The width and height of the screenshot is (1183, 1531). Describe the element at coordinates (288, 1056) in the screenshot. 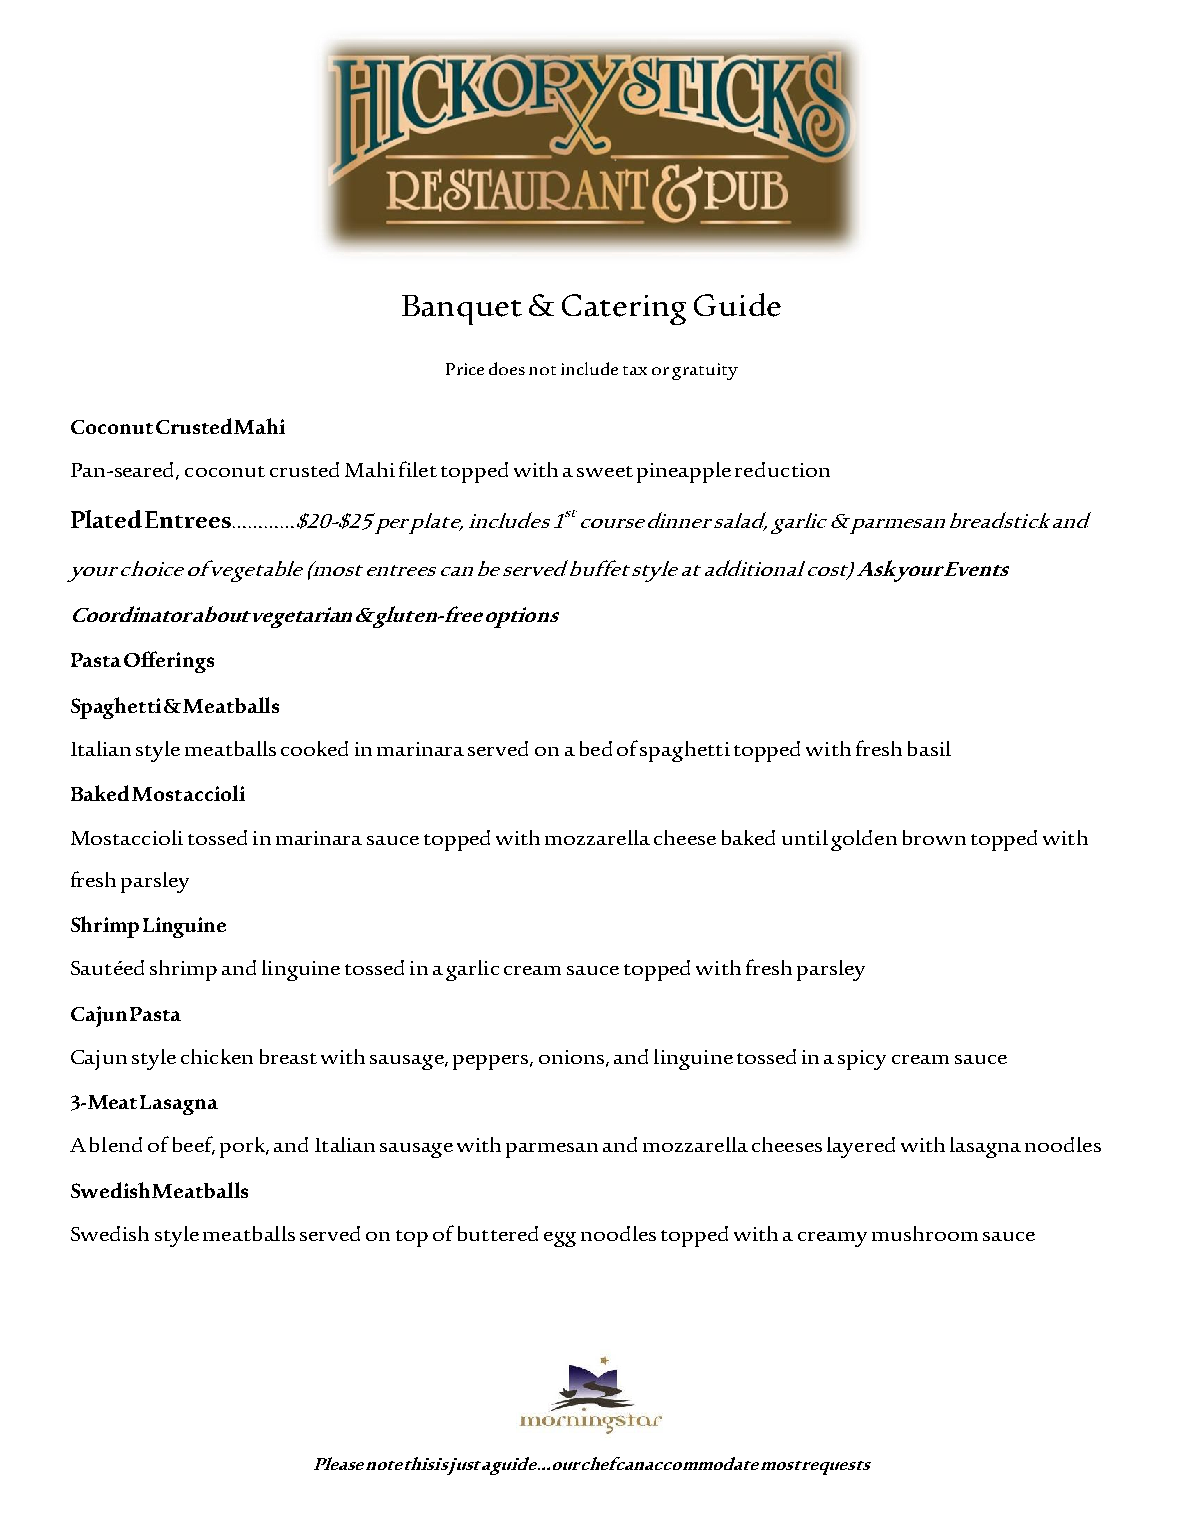

I see `breast` at that location.
